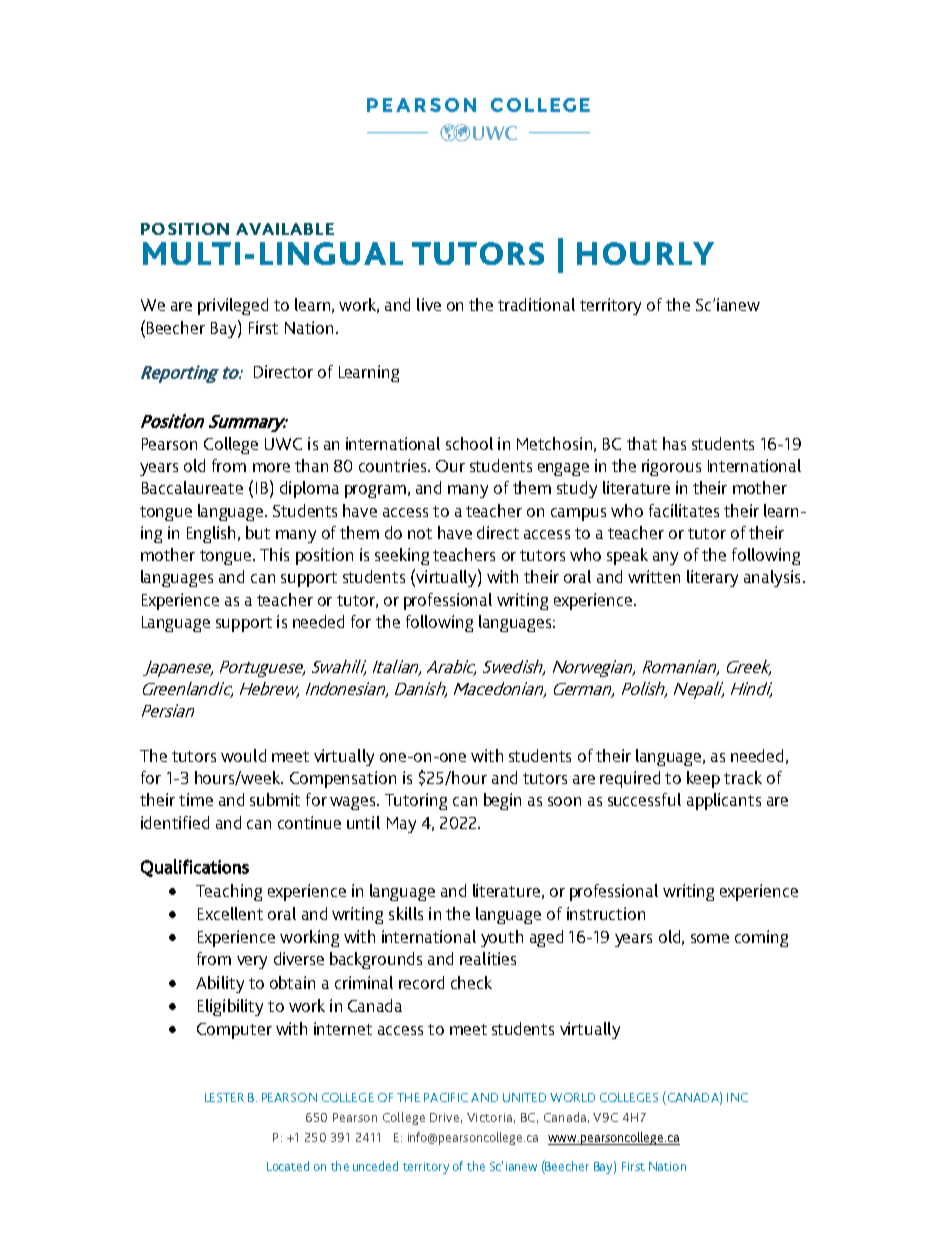 This screenshot has width=952, height=1233. What do you see at coordinates (710, 938) in the screenshot?
I see `some` at bounding box center [710, 938].
